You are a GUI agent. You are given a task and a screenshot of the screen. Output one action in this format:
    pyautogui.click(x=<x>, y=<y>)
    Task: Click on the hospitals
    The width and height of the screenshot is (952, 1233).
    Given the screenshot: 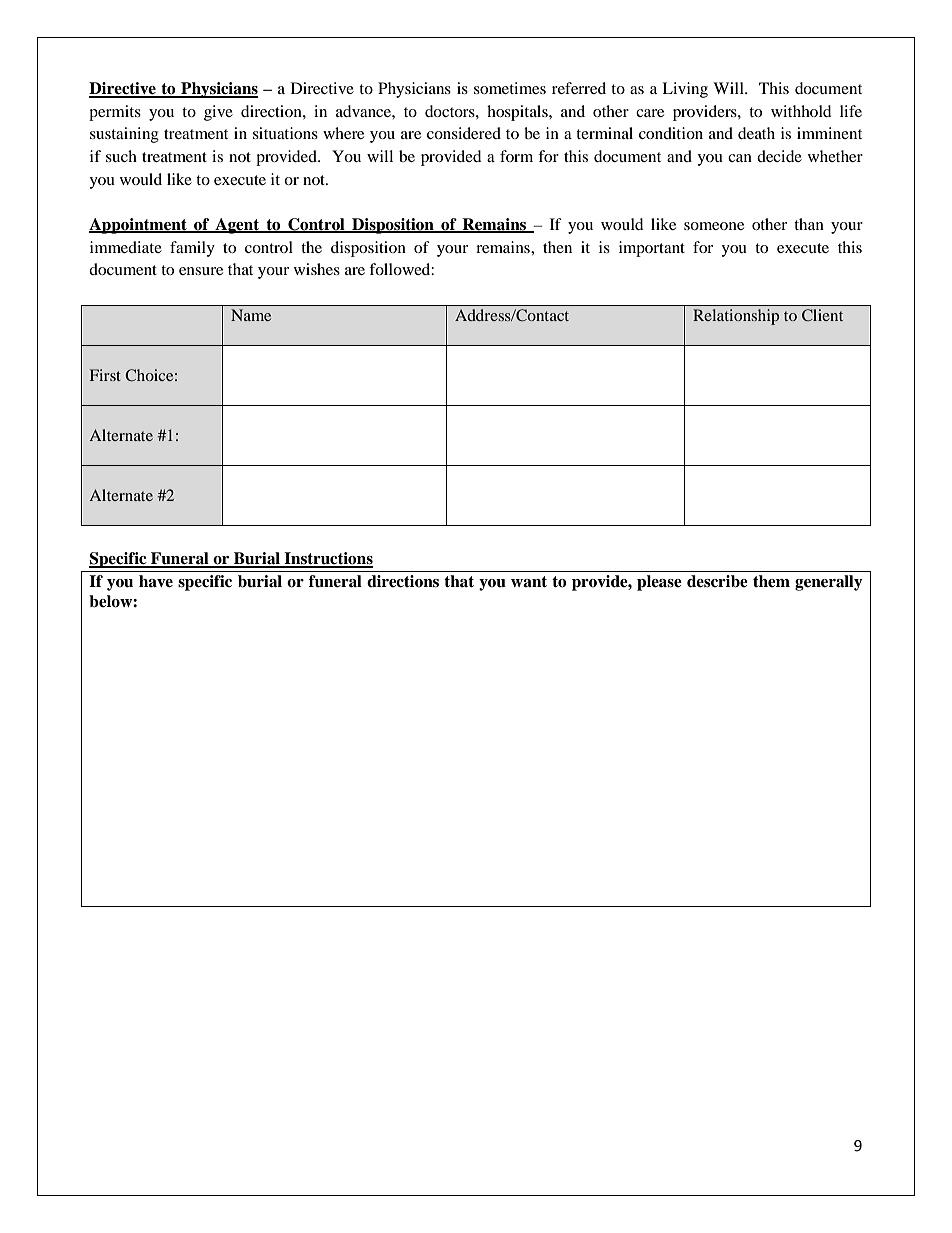 What is the action you would take?
    pyautogui.click(x=518, y=113)
